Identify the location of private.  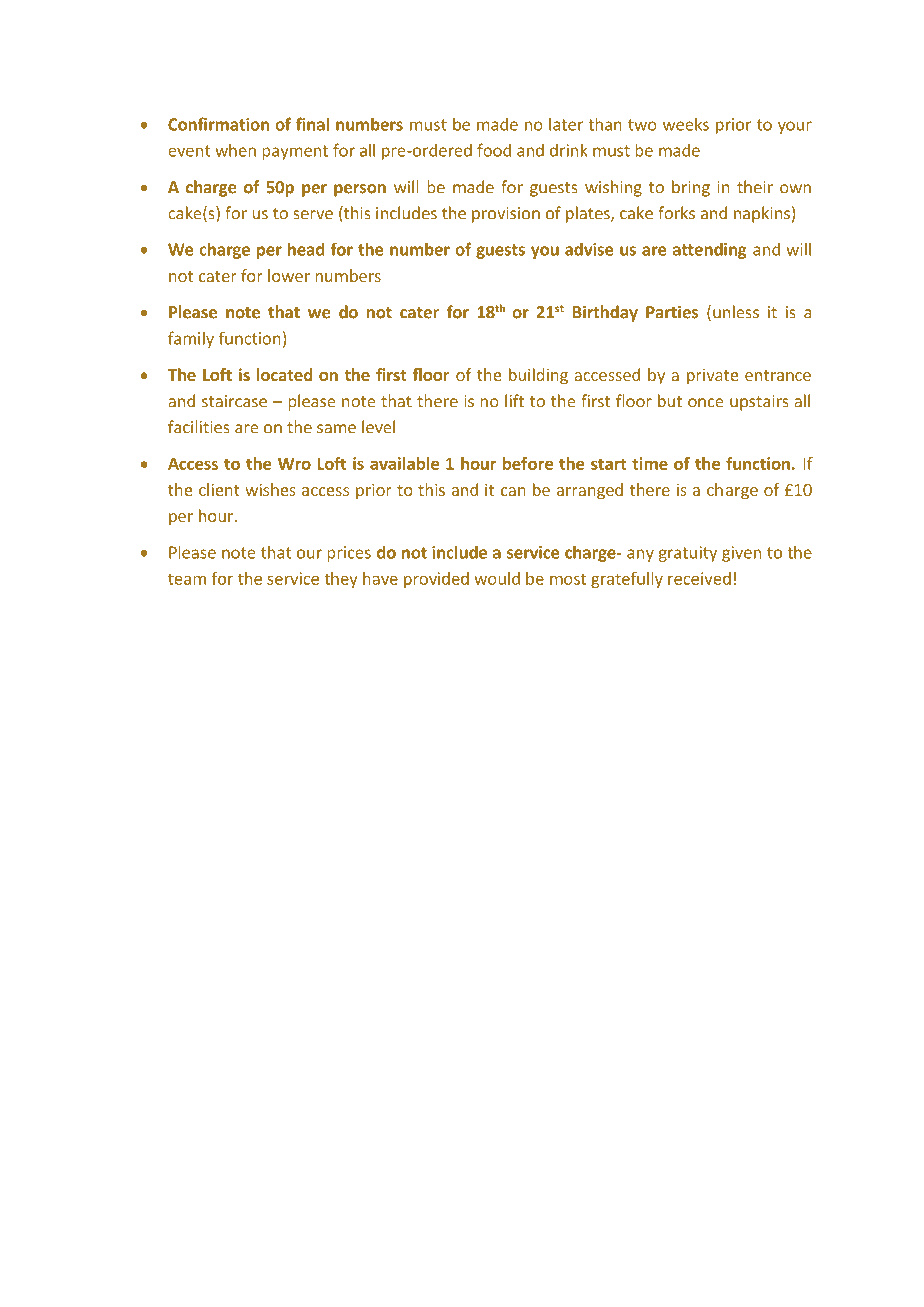
(712, 377).
